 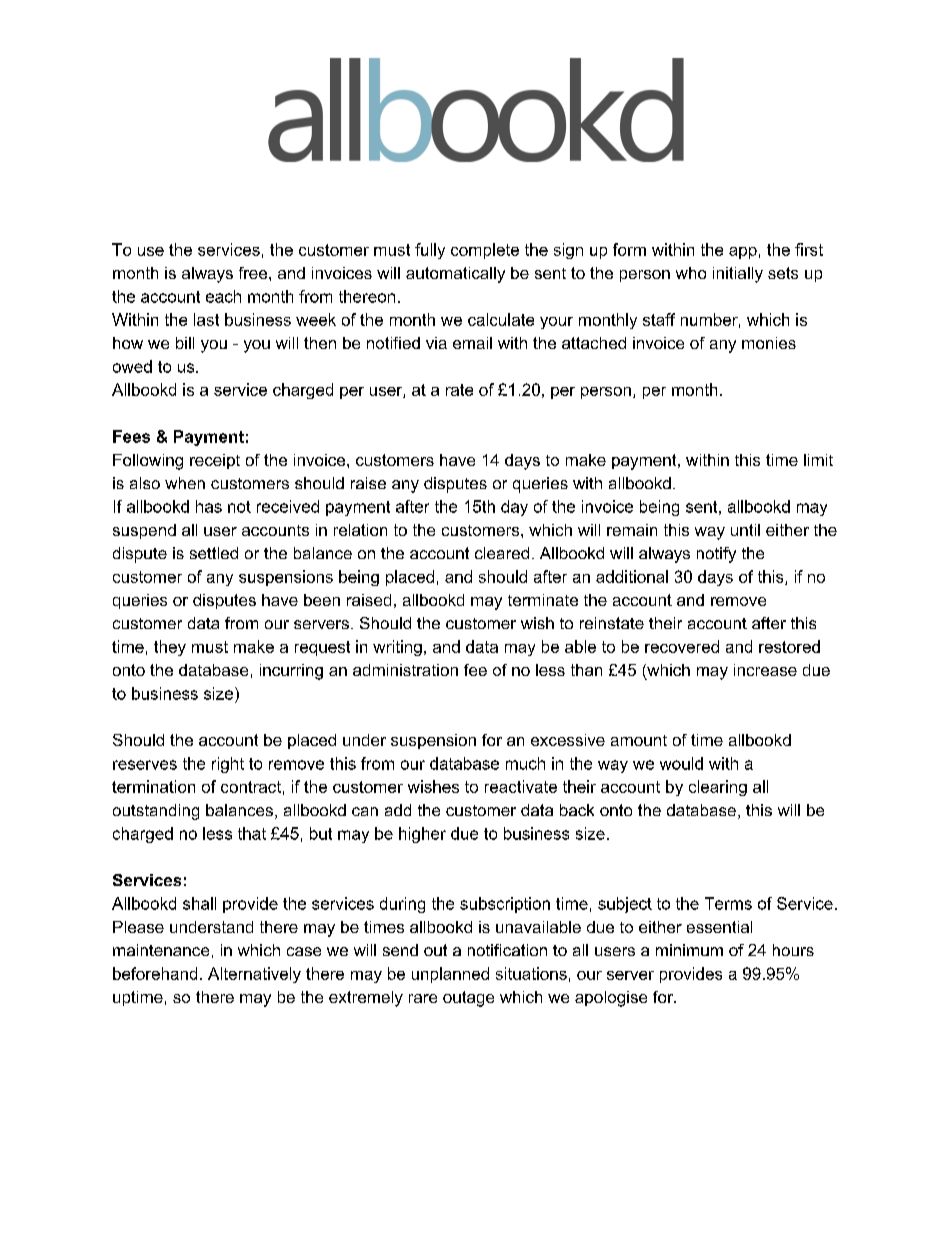 I want to click on reactivate, so click(x=521, y=786).
